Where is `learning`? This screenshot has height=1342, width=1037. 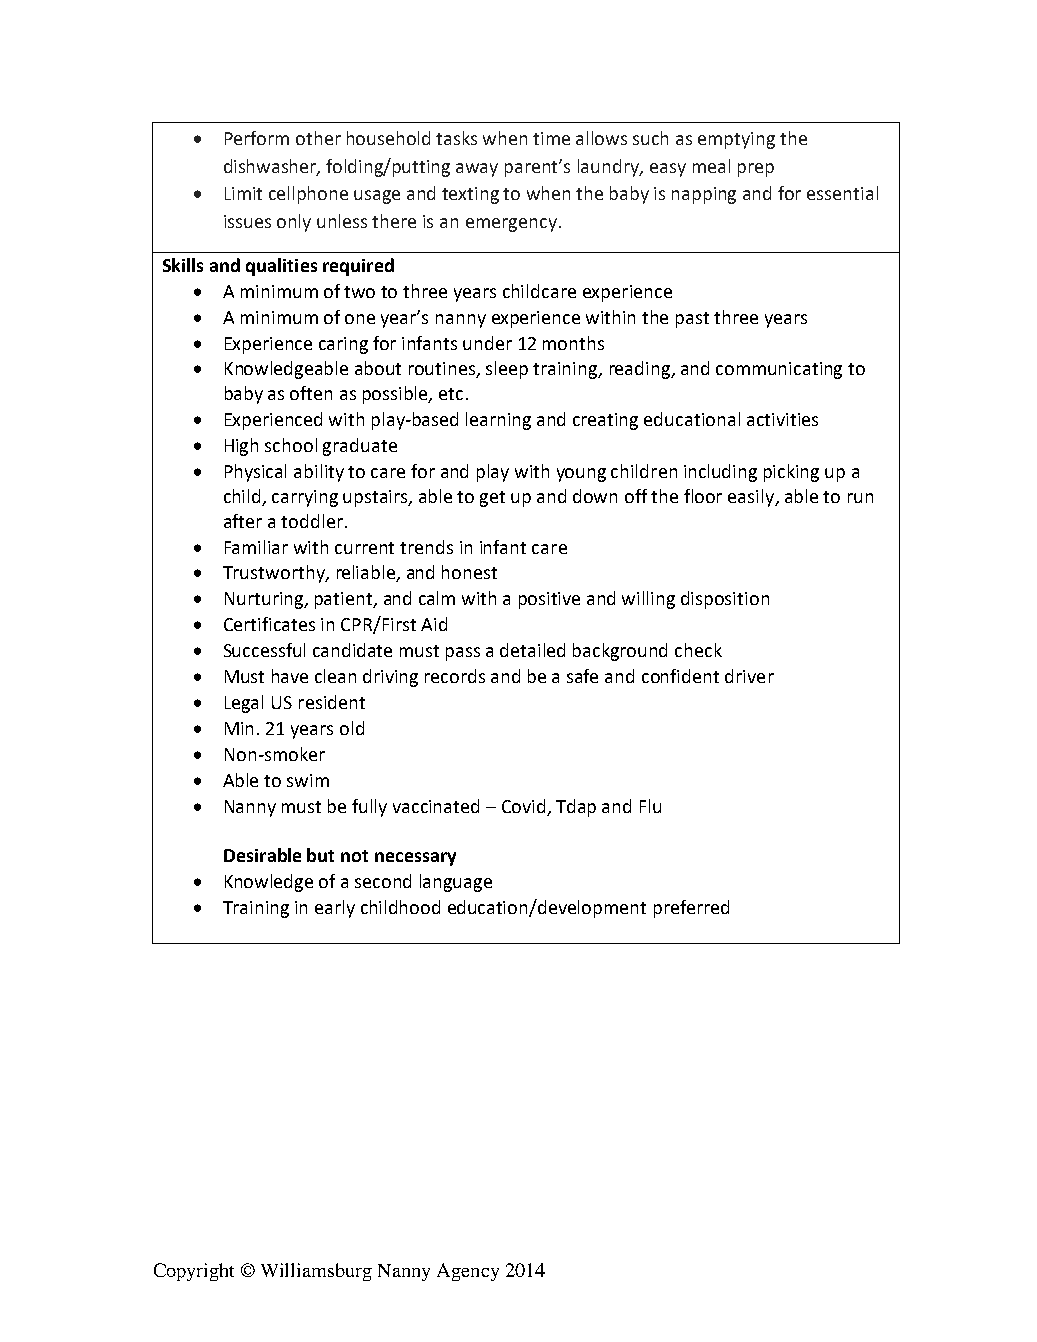 learning is located at coordinates (498, 421).
